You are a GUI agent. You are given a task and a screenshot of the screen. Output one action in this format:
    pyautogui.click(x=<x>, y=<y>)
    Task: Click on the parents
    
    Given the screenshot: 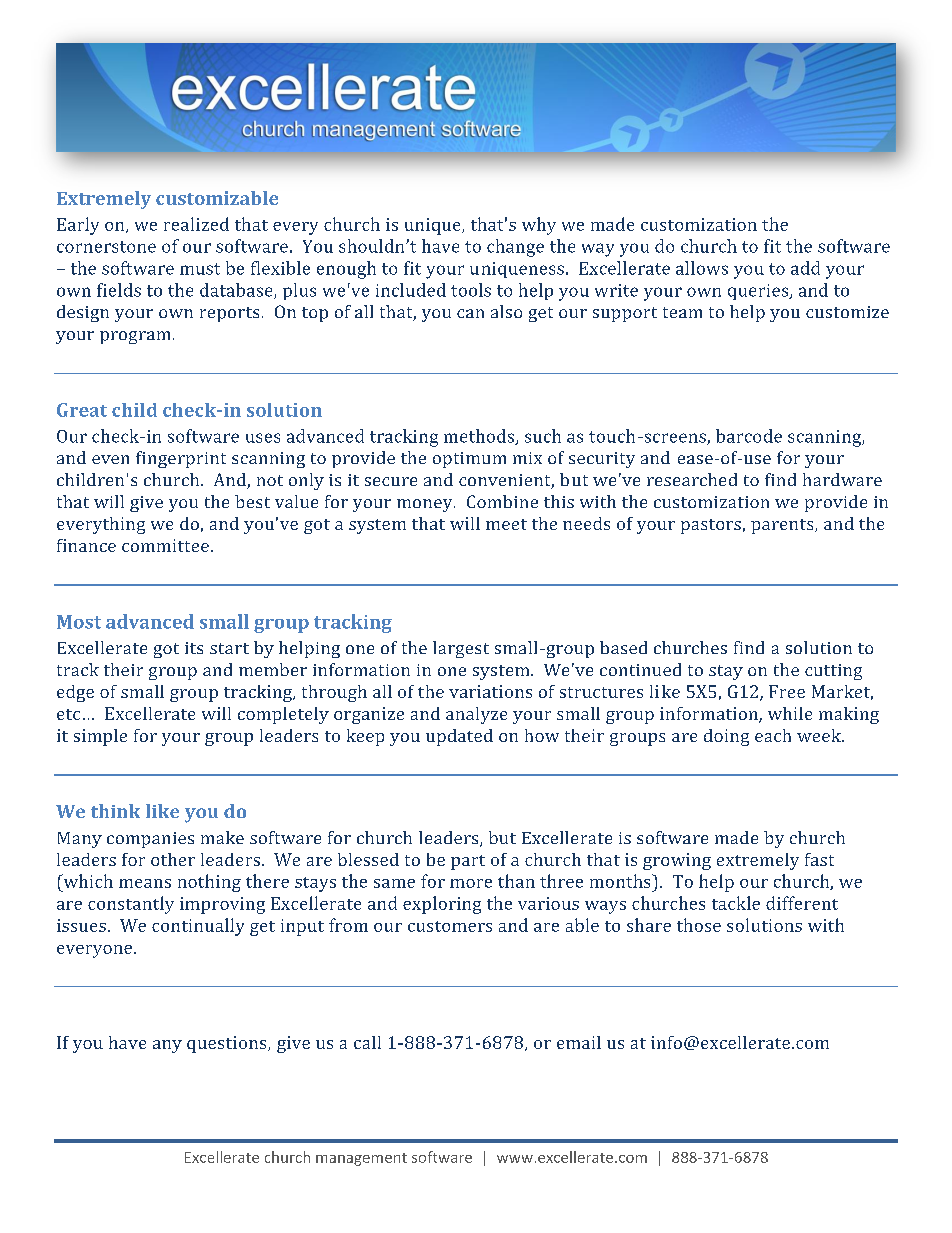 What is the action you would take?
    pyautogui.click(x=783, y=526)
